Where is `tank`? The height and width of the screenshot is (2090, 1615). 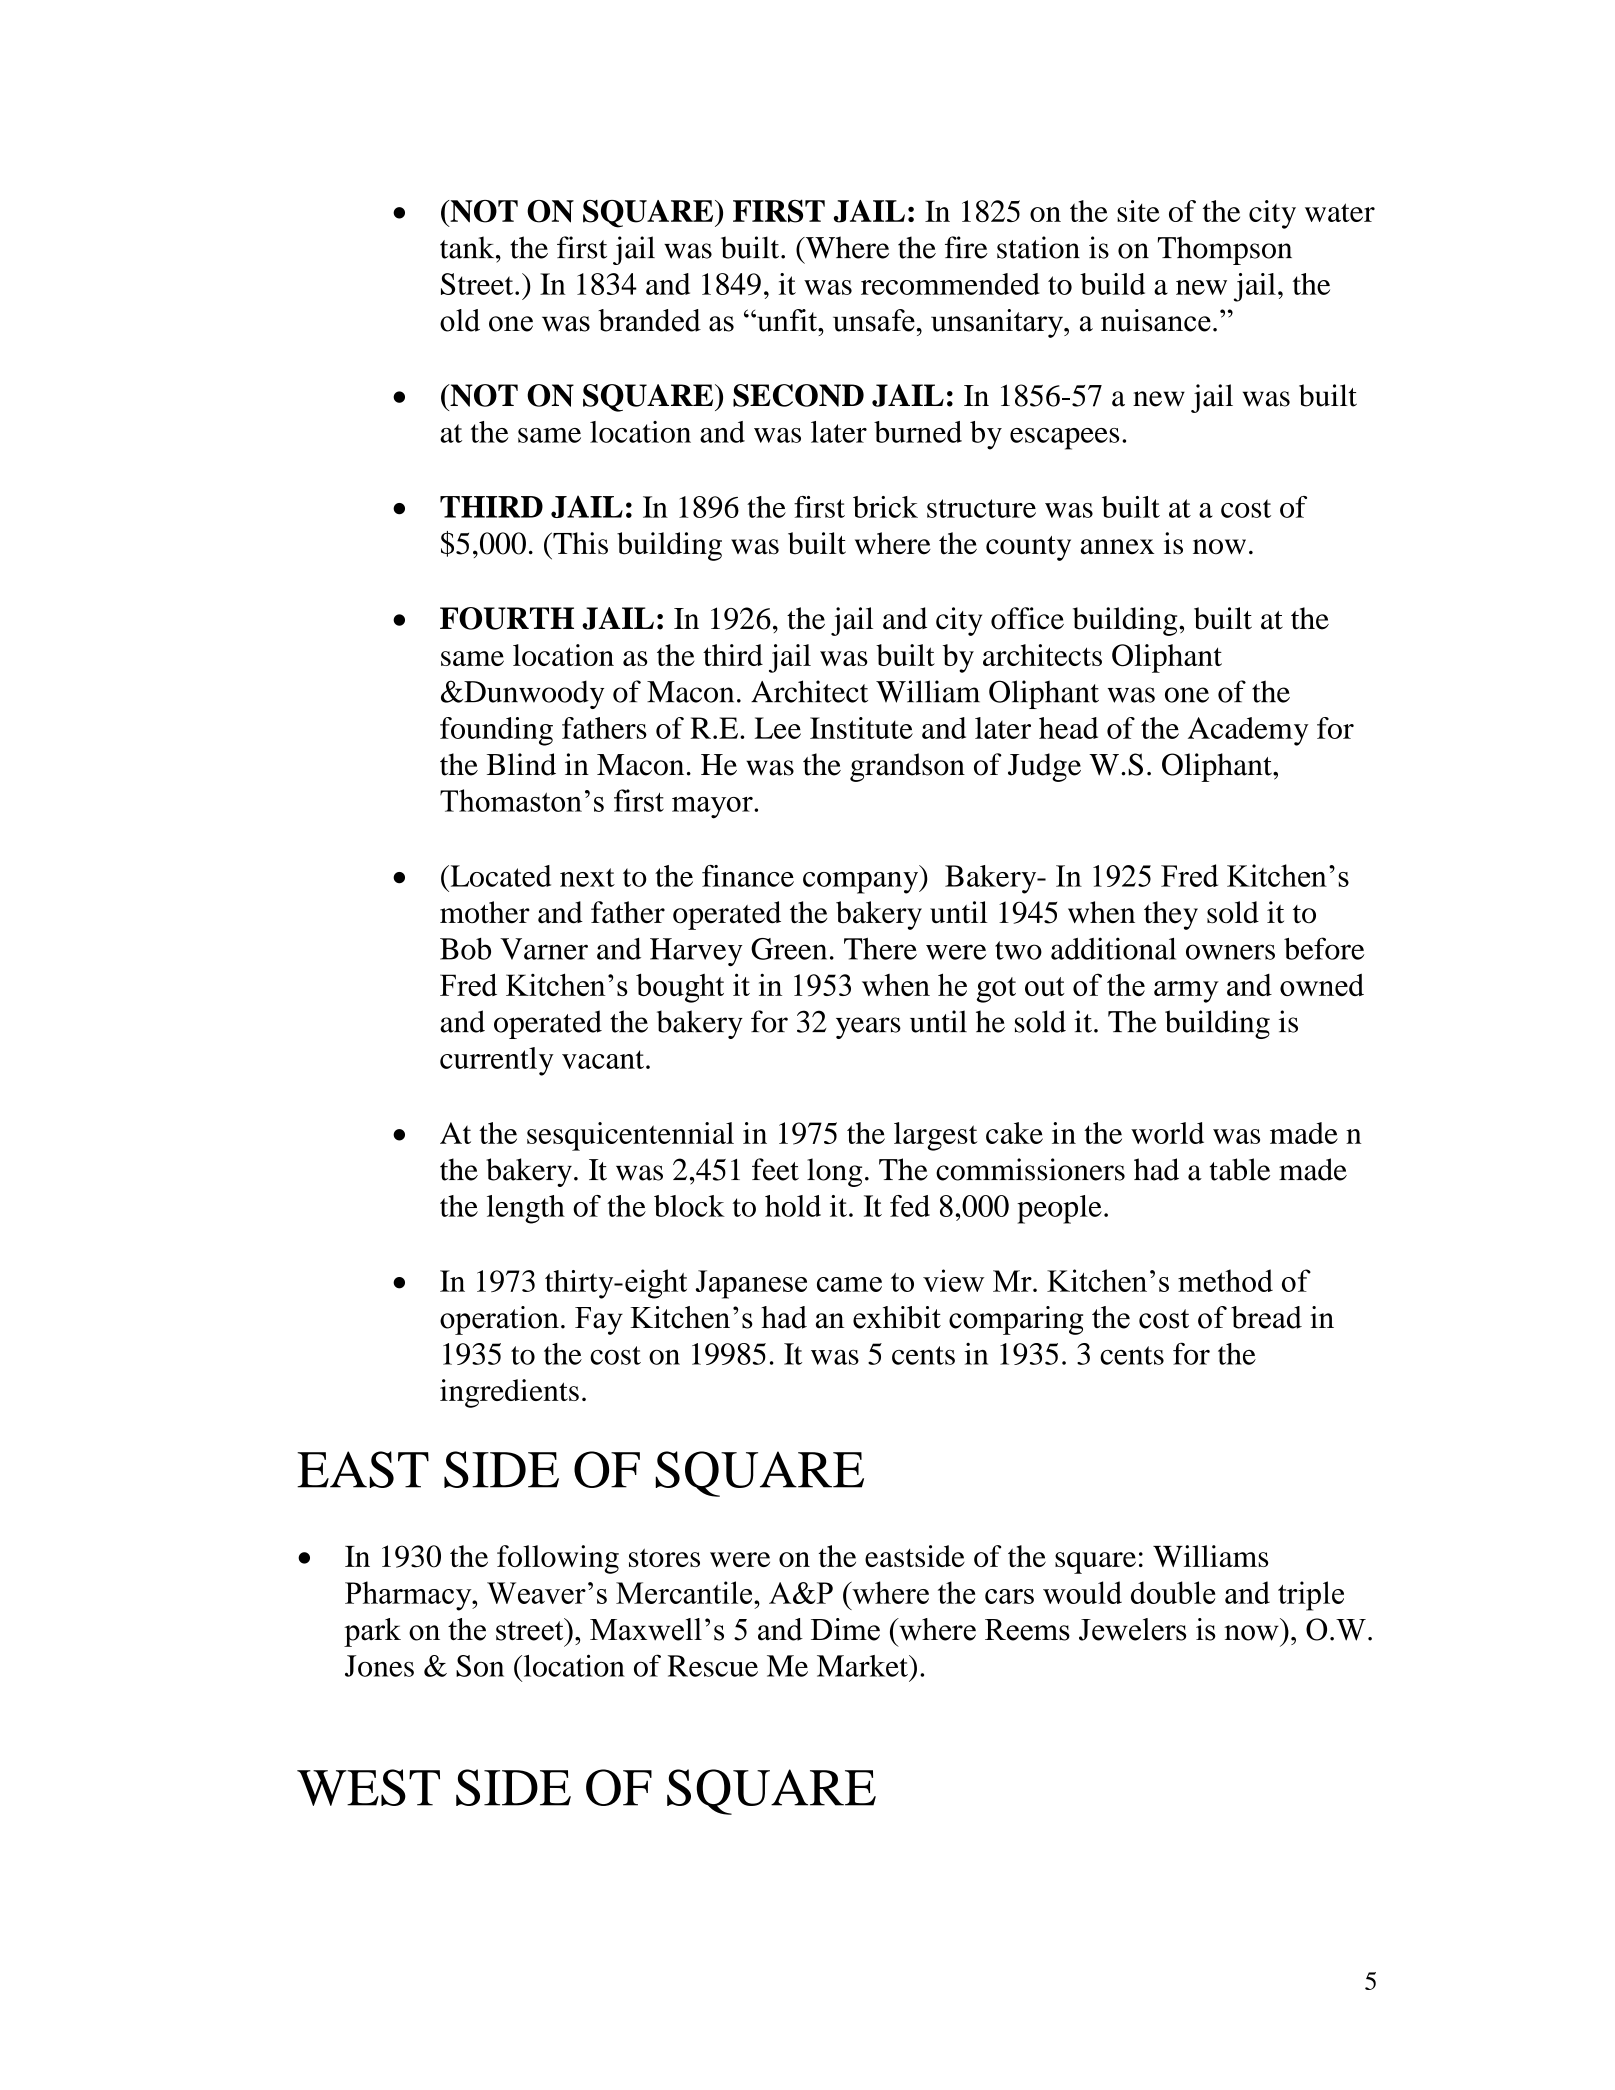
tank is located at coordinates (468, 247).
